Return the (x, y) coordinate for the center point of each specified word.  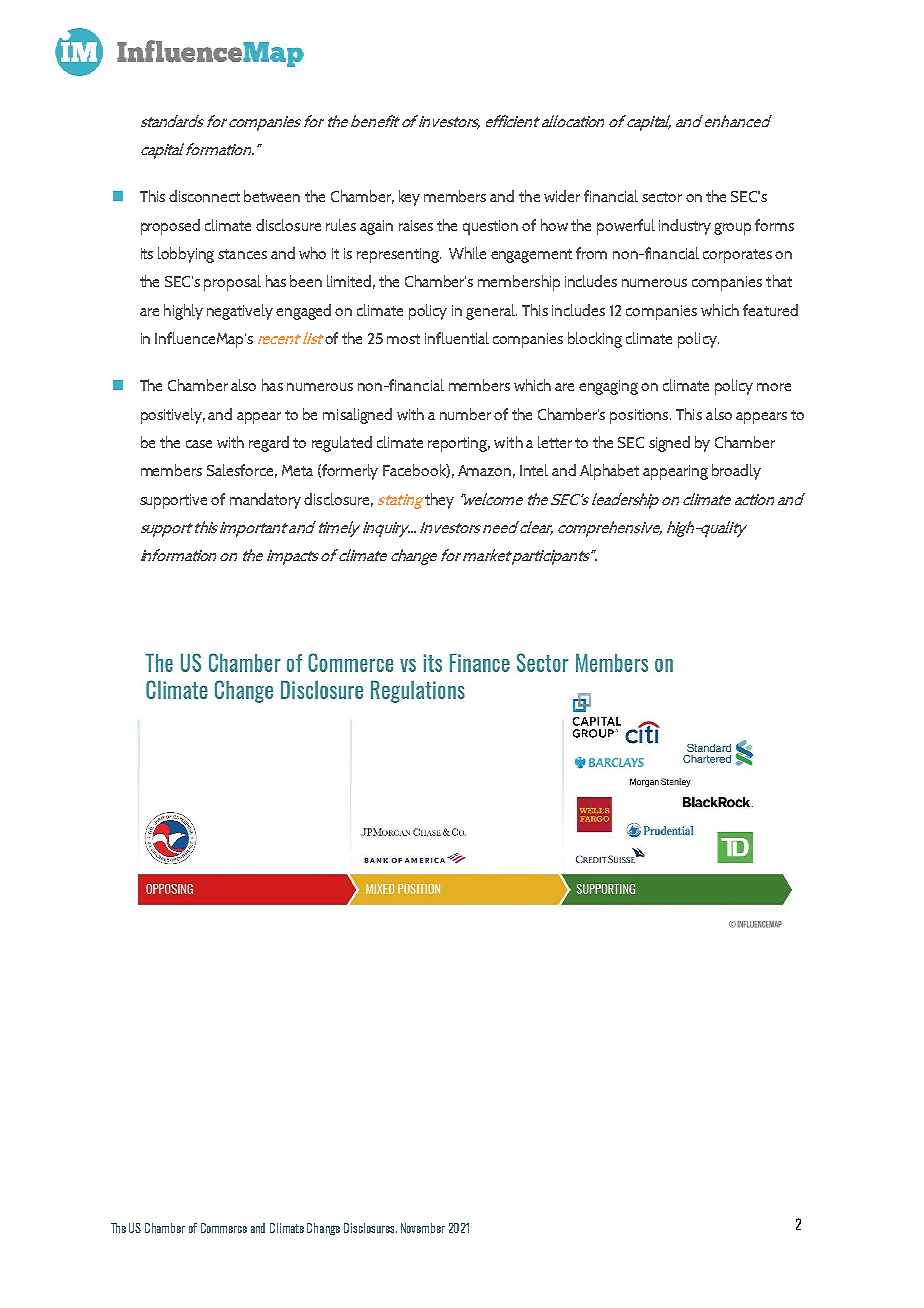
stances (242, 254)
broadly (736, 472)
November (423, 1228)
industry (685, 227)
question (490, 227)
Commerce (224, 1228)
